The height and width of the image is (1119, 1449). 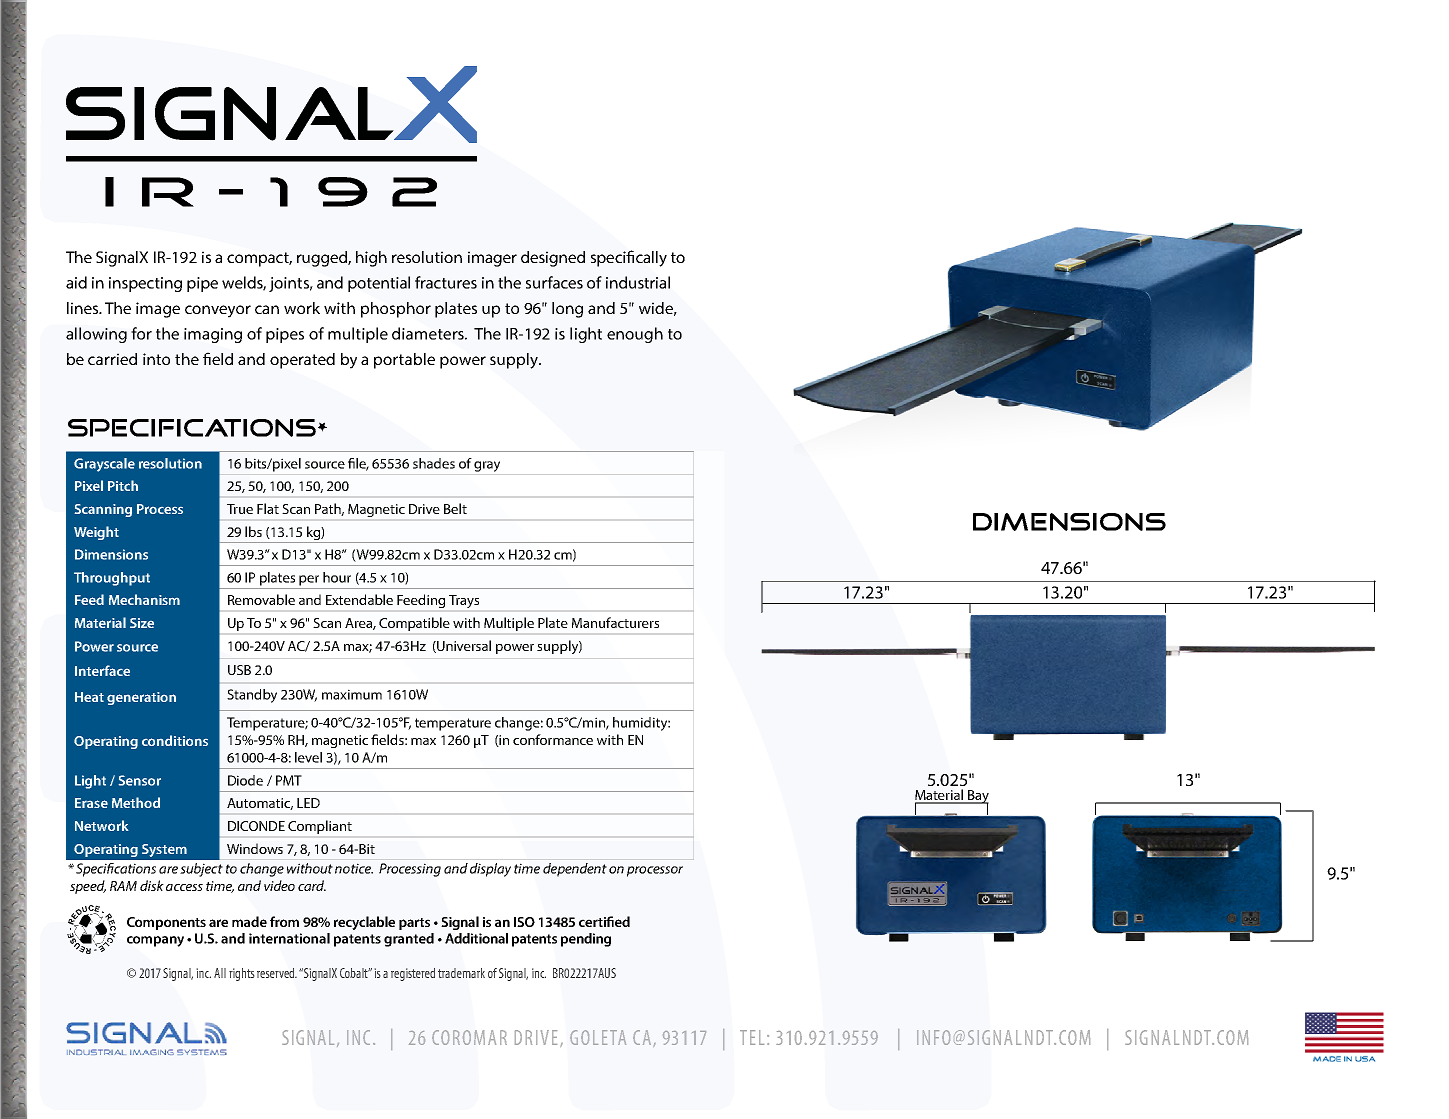 What do you see at coordinates (554, 282) in the image?
I see `surfaces` at bounding box center [554, 282].
